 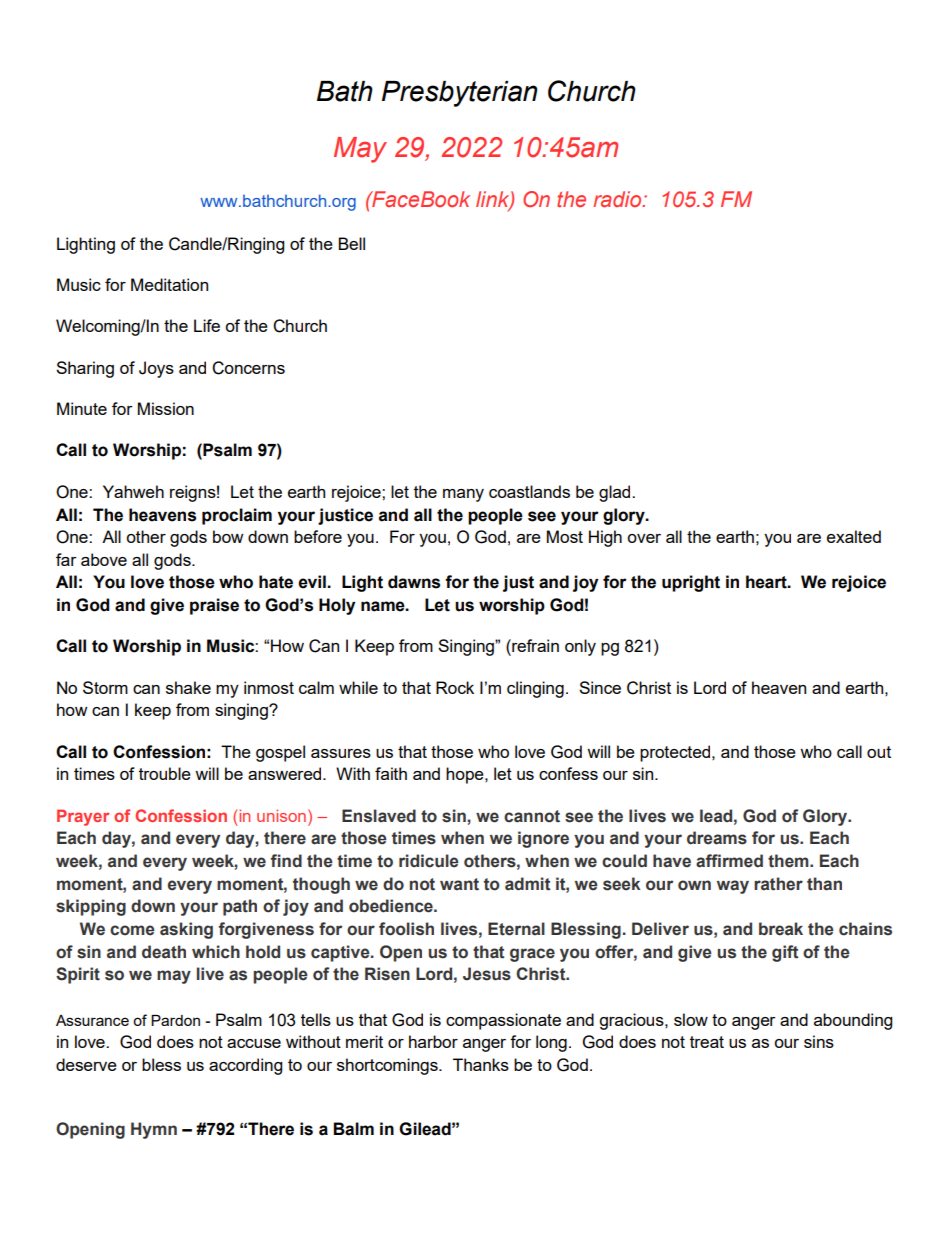 I want to click on them, so click(x=789, y=861).
